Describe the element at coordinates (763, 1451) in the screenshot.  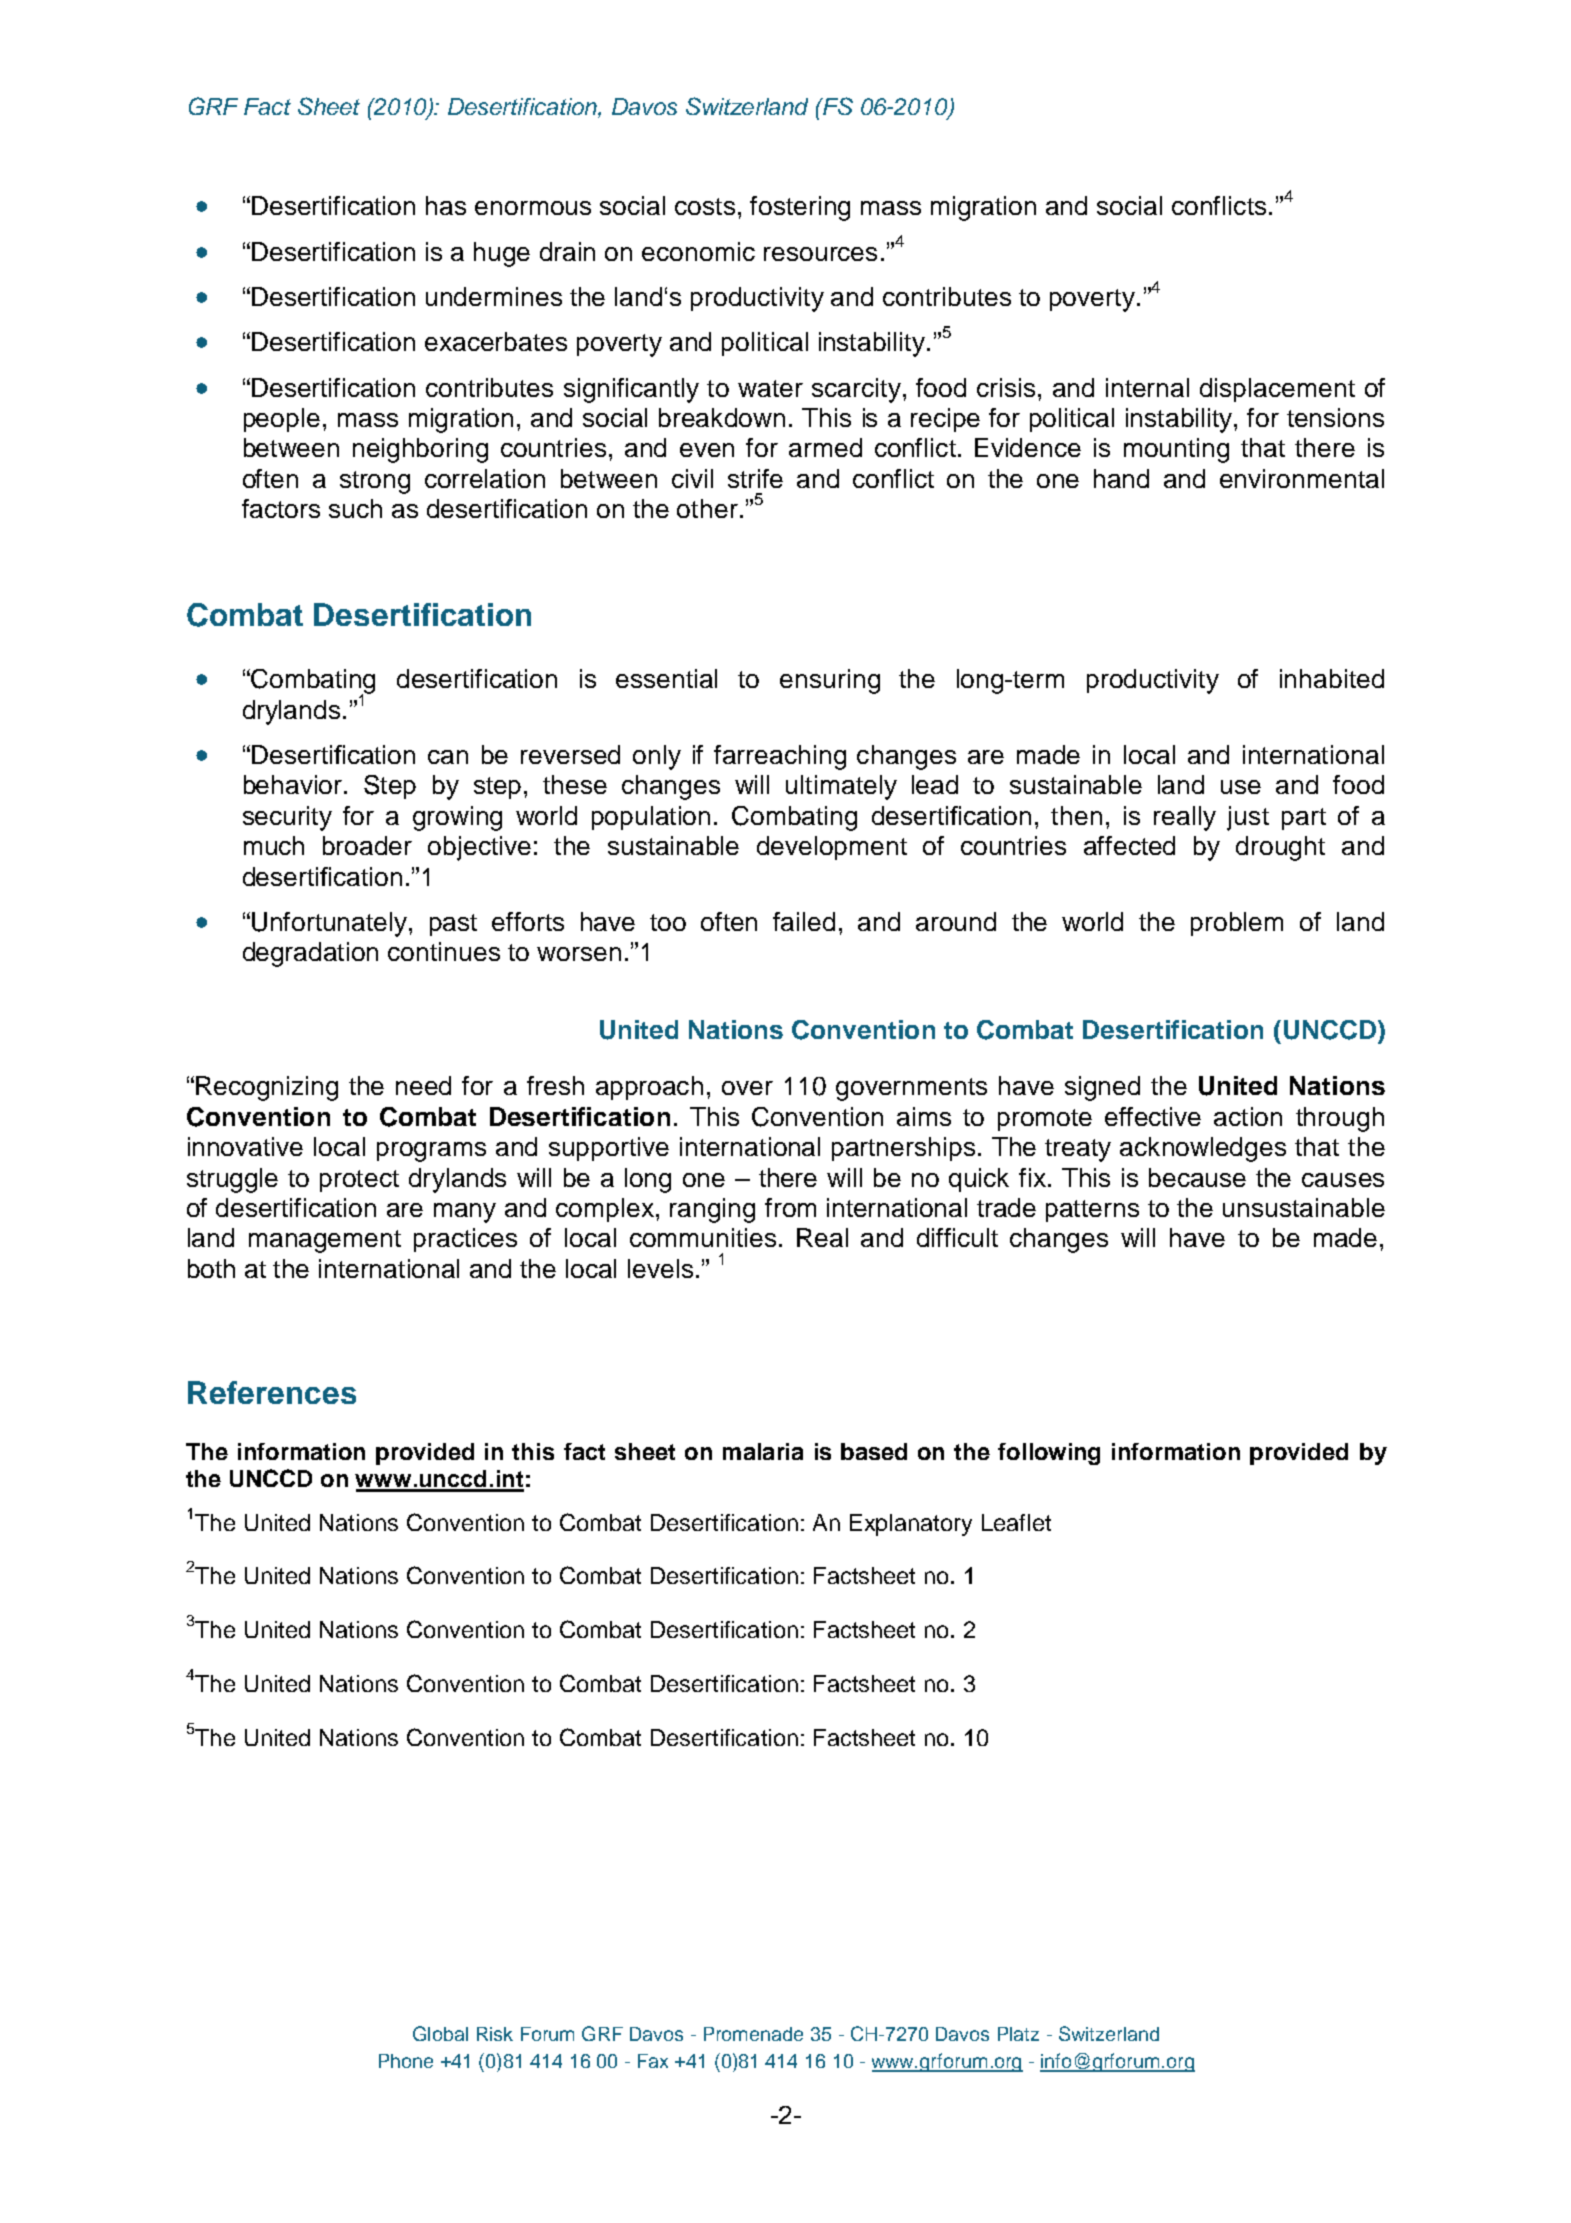
I see `malaria` at that location.
